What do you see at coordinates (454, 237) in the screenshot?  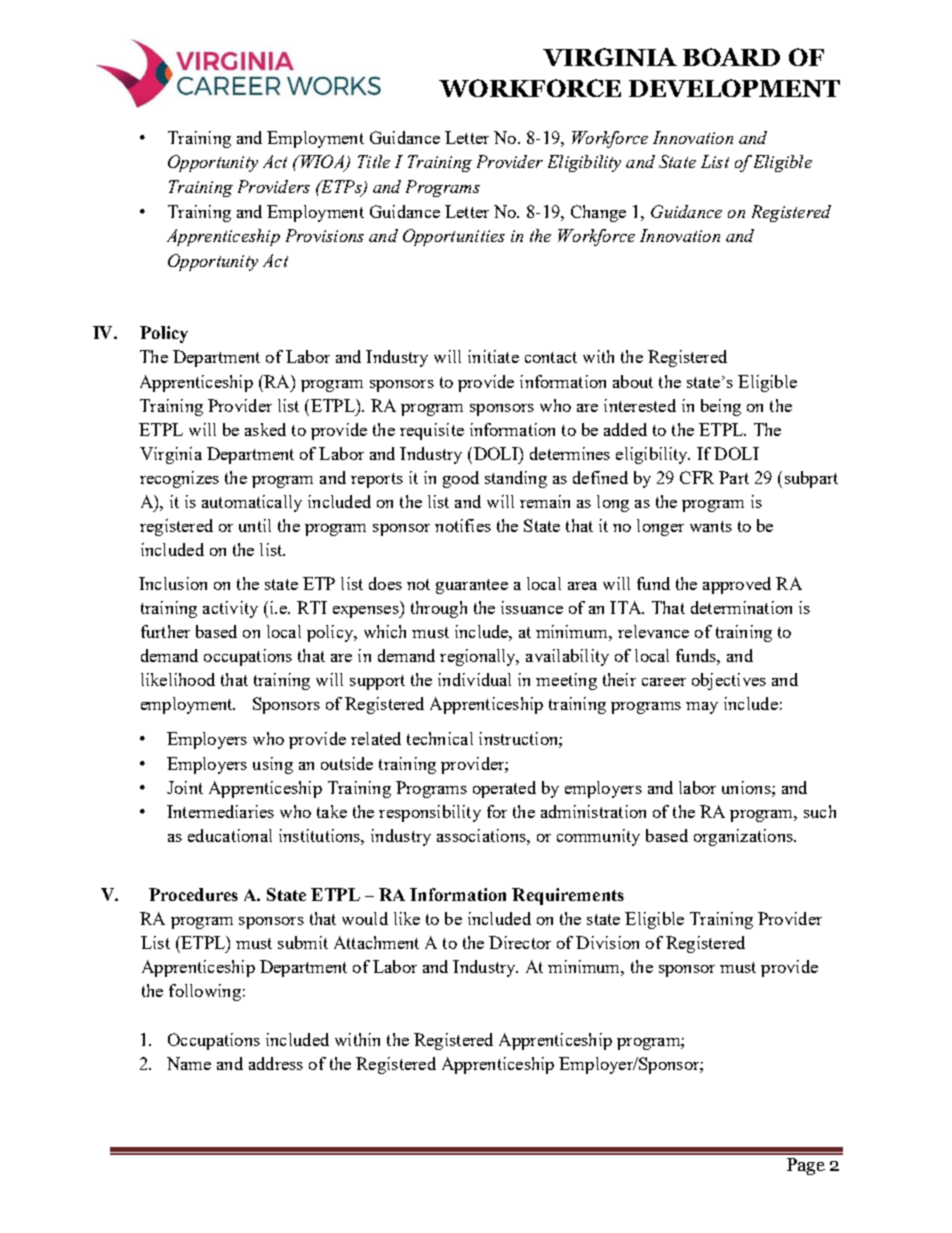 I see `Opportunities` at bounding box center [454, 237].
